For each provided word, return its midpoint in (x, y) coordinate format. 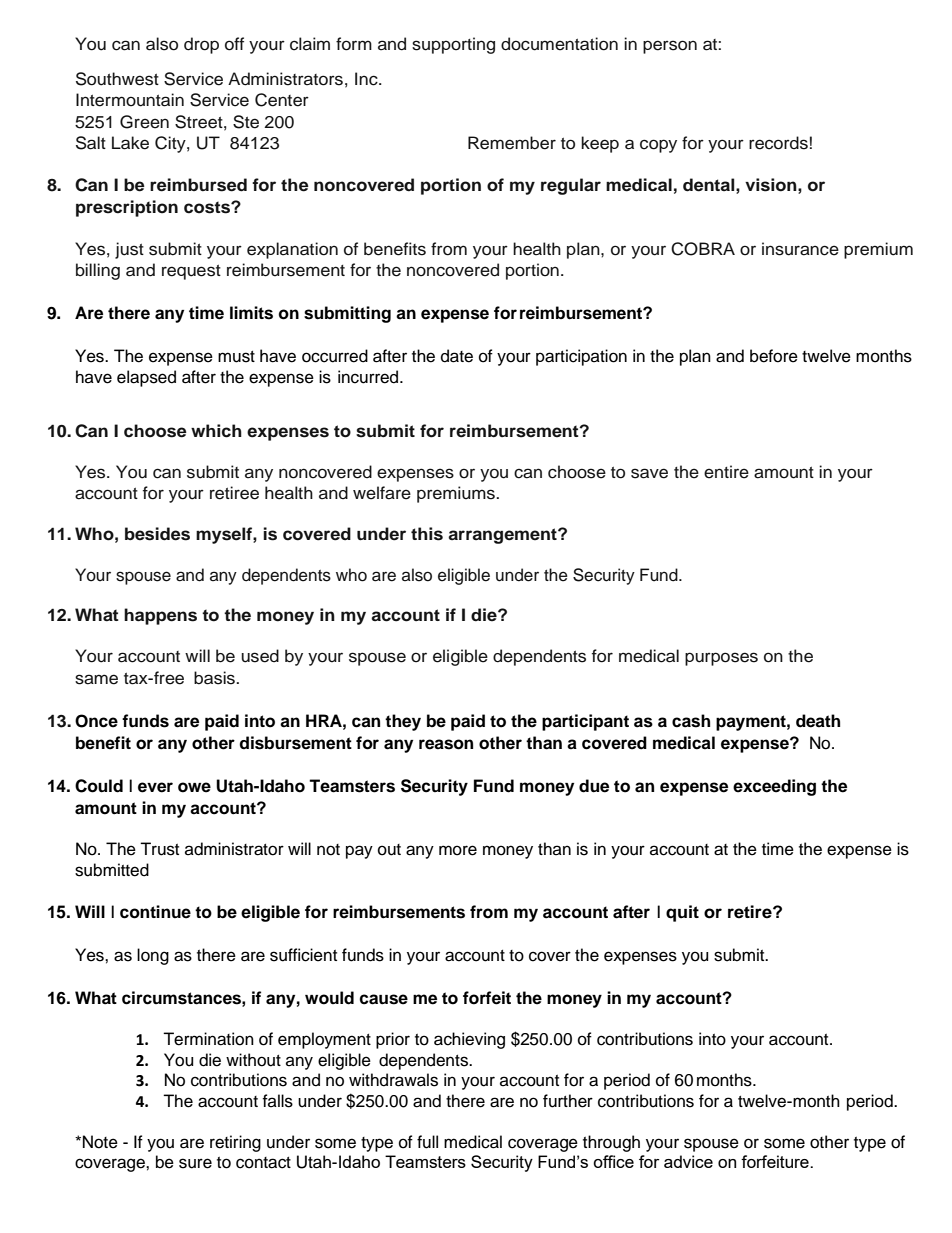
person (670, 47)
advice (688, 1161)
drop (201, 45)
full (427, 1142)
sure (195, 1163)
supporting (453, 45)
